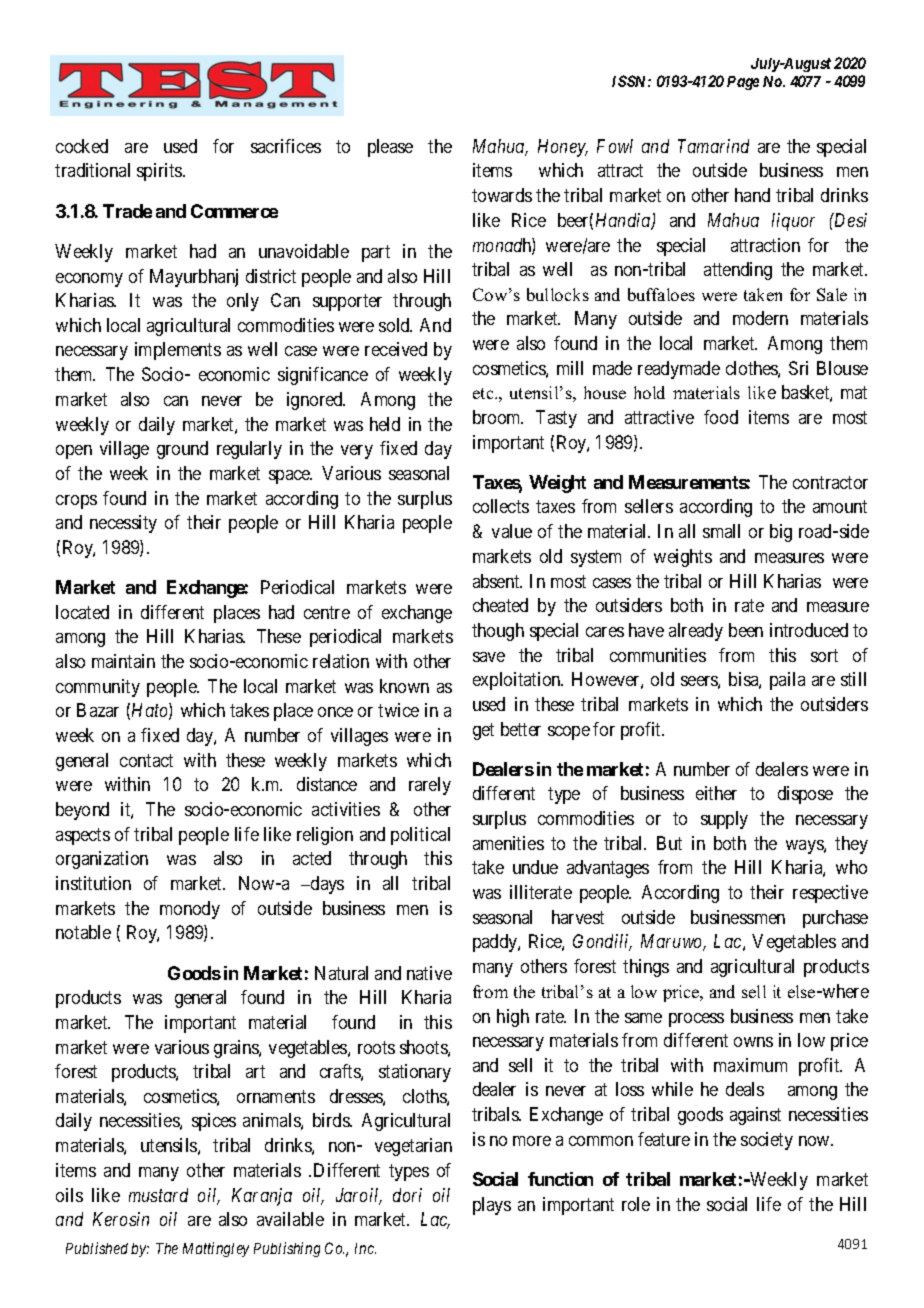 This screenshot has height=1308, width=924. Describe the element at coordinates (492, 1206) in the screenshot. I see `plays` at that location.
